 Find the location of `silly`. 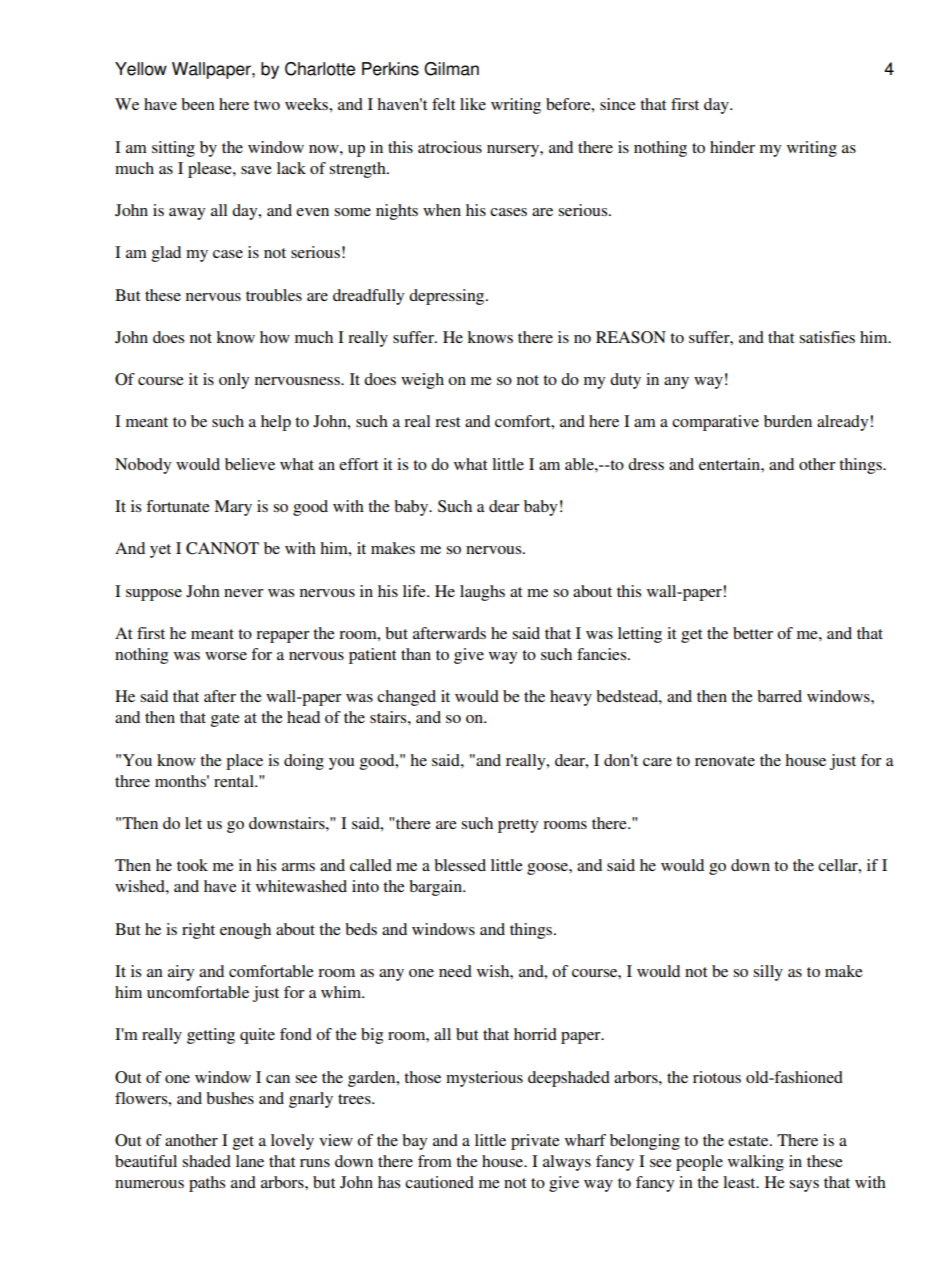

silly is located at coordinates (768, 973).
